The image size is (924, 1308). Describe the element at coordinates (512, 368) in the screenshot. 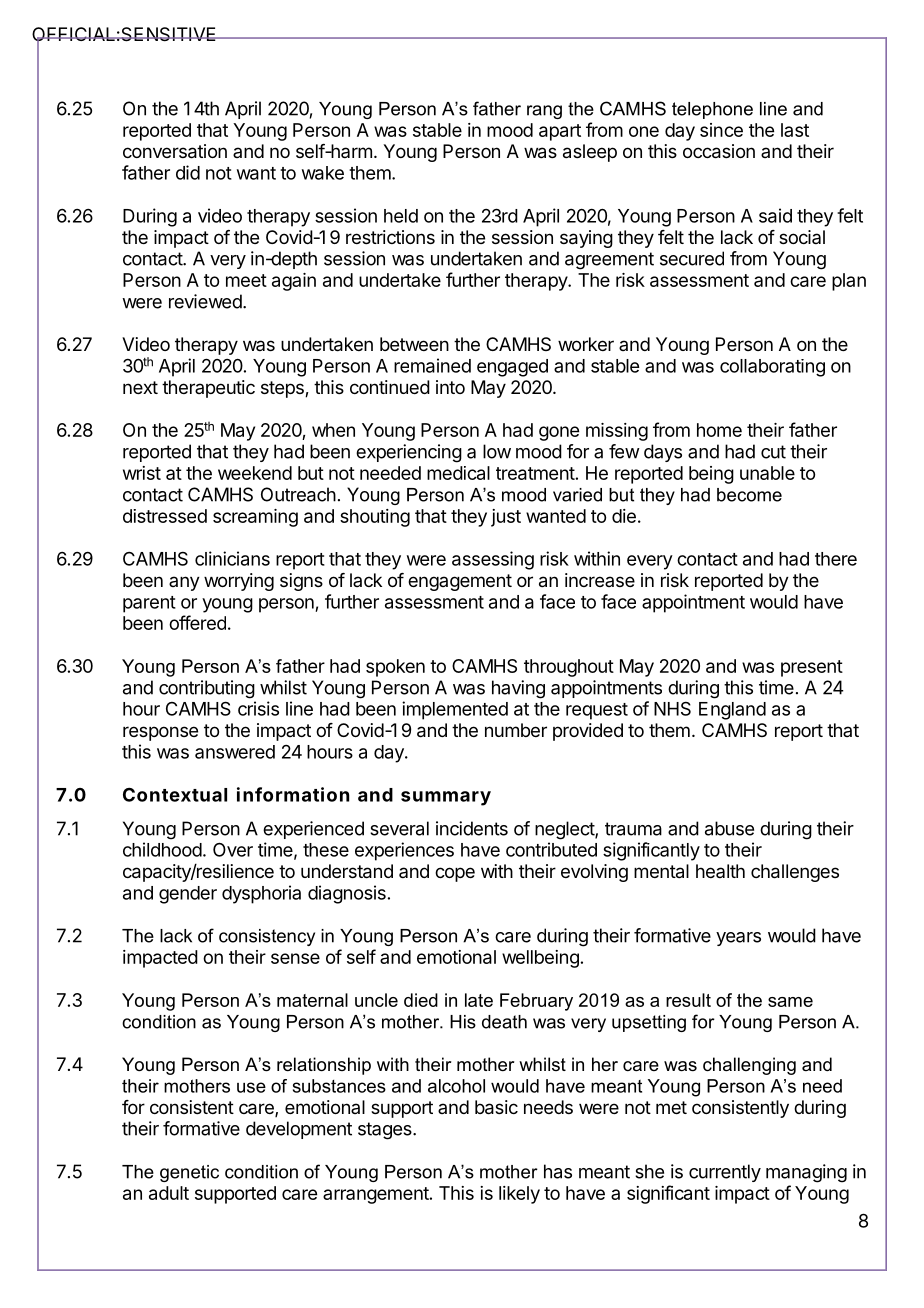

I see `engaged` at that location.
